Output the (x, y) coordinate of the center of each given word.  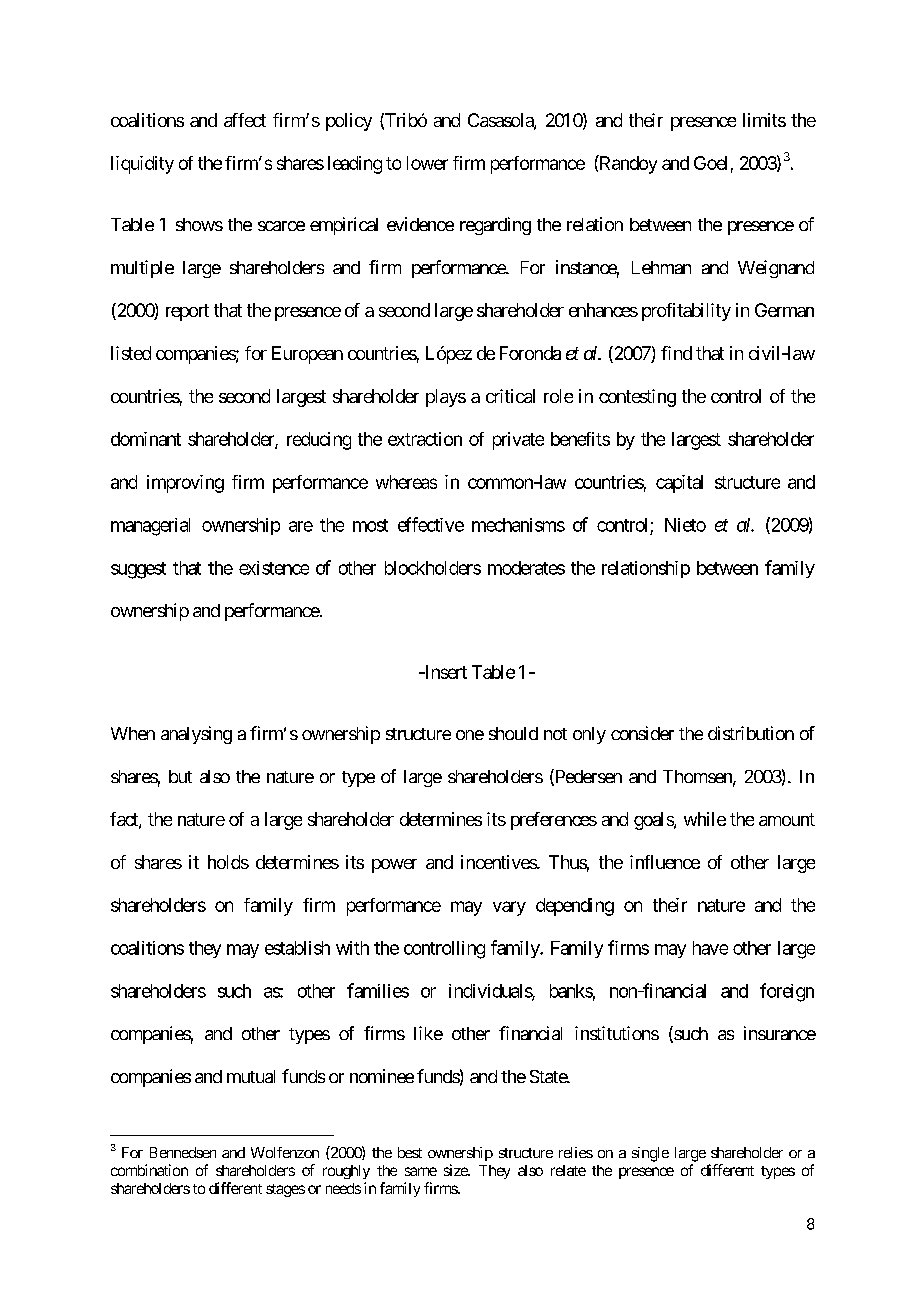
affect (245, 120)
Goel (710, 163)
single (650, 1154)
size (456, 1170)
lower (427, 163)
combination (149, 1170)
